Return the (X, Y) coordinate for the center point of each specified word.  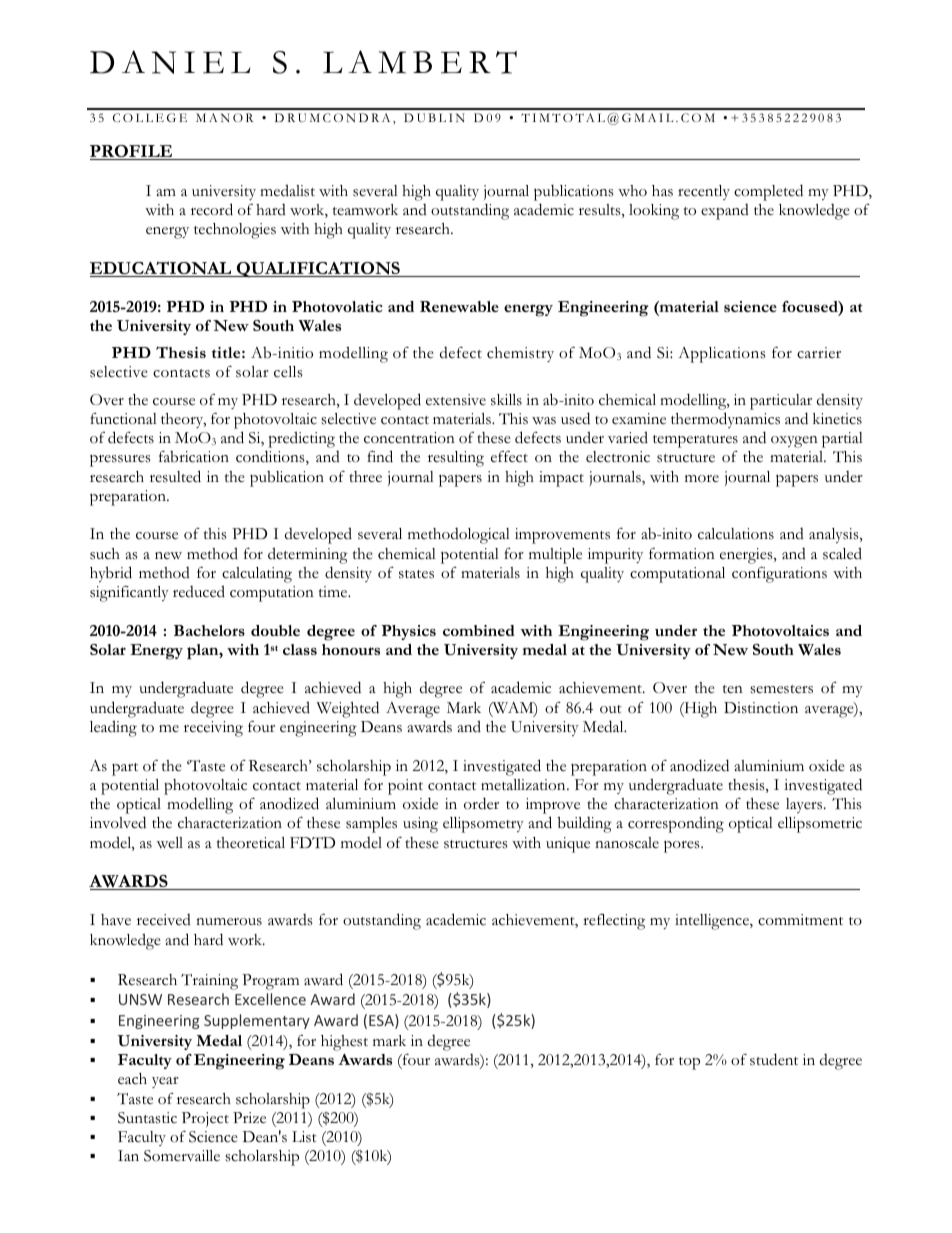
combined (479, 630)
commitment (800, 920)
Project (205, 1119)
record (212, 209)
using (420, 825)
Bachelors (209, 630)
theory (183, 420)
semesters (781, 689)
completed (768, 192)
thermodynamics (725, 420)
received (164, 920)
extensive (456, 400)
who (632, 191)
